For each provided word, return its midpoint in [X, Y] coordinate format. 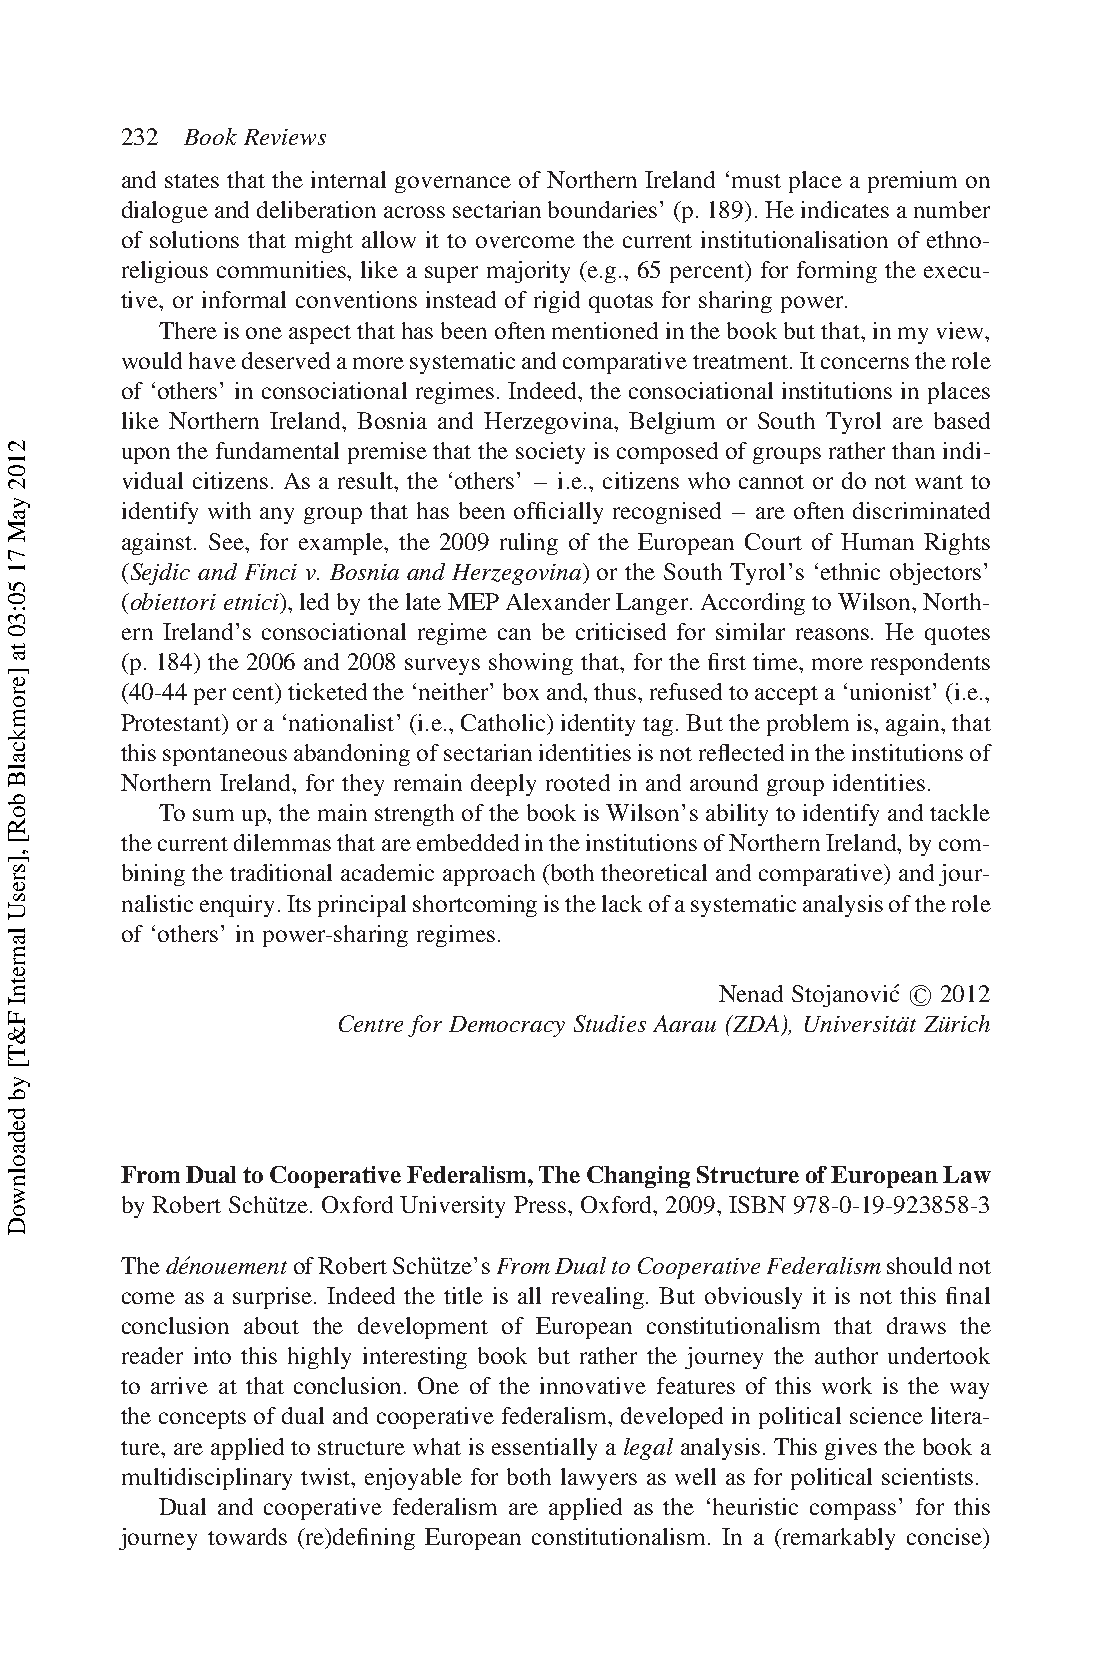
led [314, 601]
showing [531, 664]
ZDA [754, 1023]
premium [912, 182]
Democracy [507, 1026]
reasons [834, 634]
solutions [194, 239]
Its [299, 903]
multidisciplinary [207, 1479]
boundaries [602, 209]
